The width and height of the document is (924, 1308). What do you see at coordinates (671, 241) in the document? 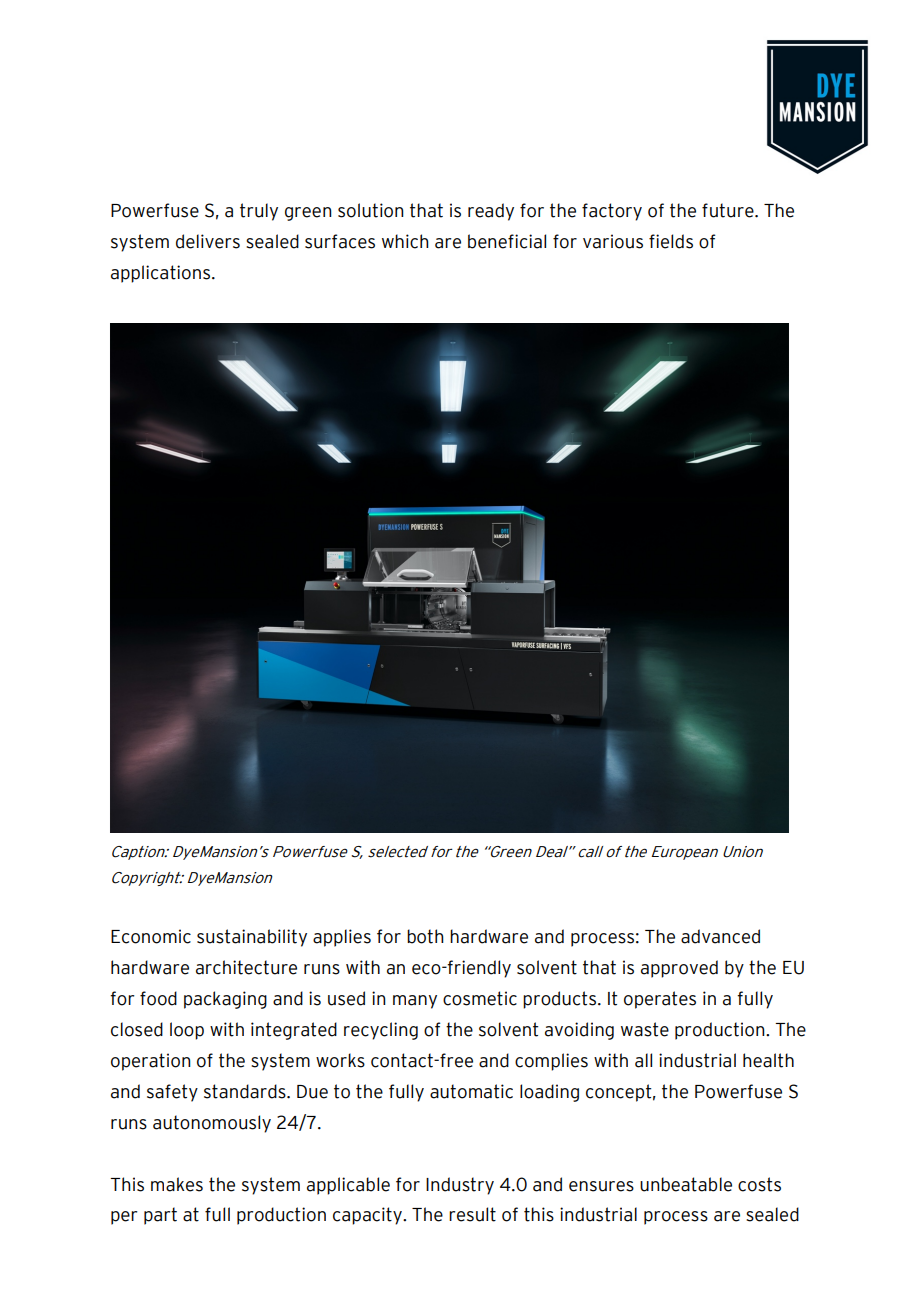
I see `fields` at bounding box center [671, 241].
